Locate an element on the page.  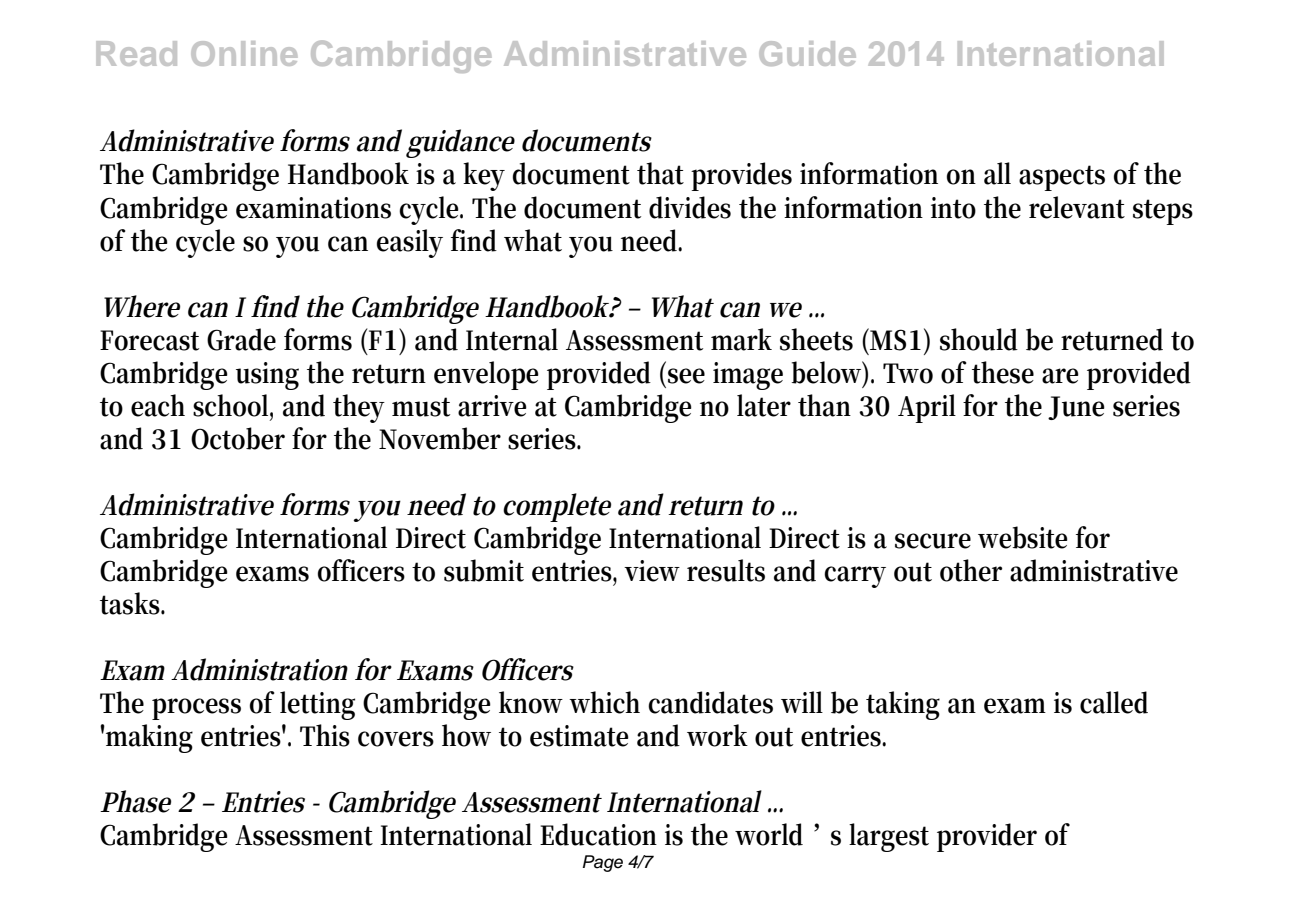
Administration is located at coordinates (259, 669).
